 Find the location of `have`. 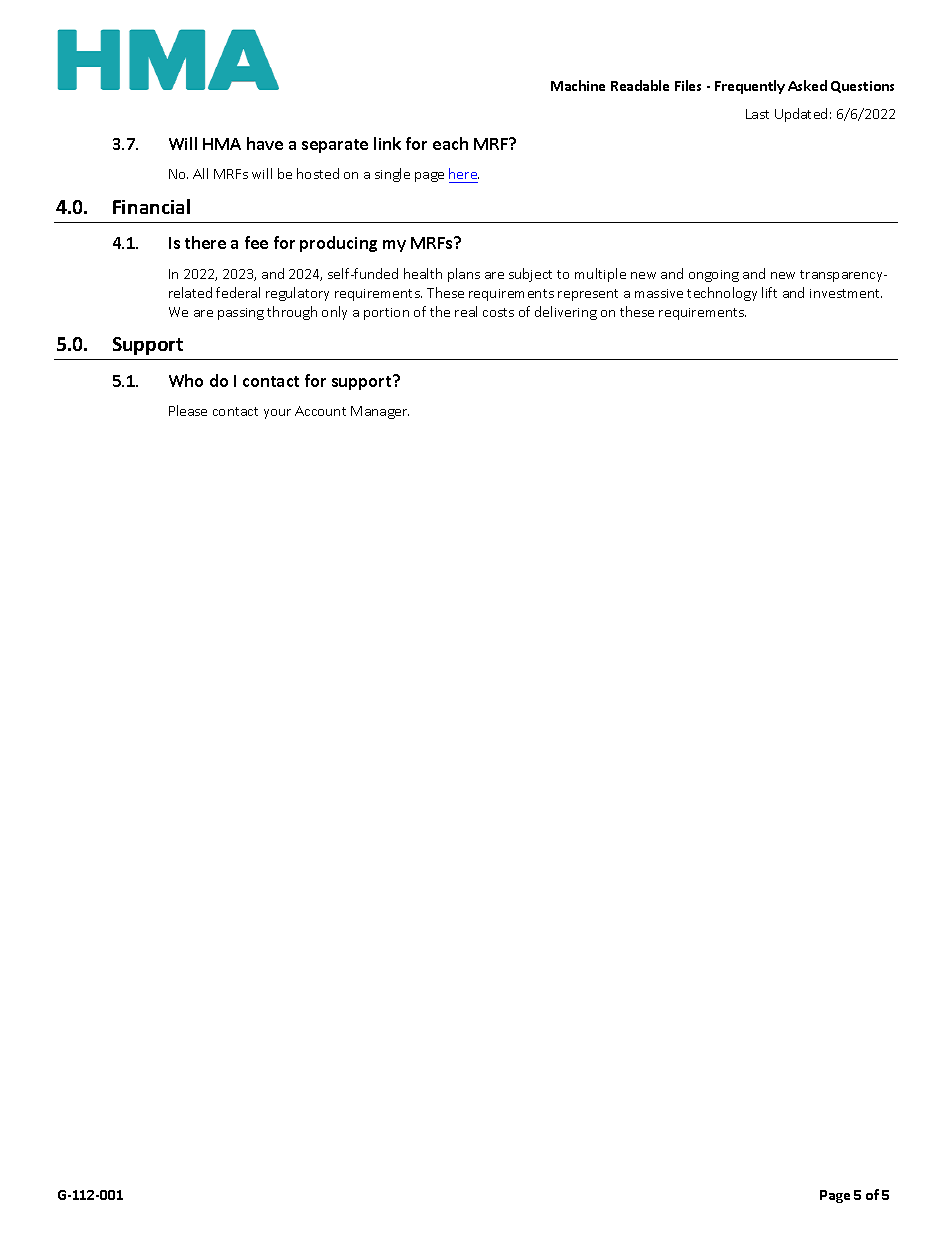

have is located at coordinates (265, 143).
